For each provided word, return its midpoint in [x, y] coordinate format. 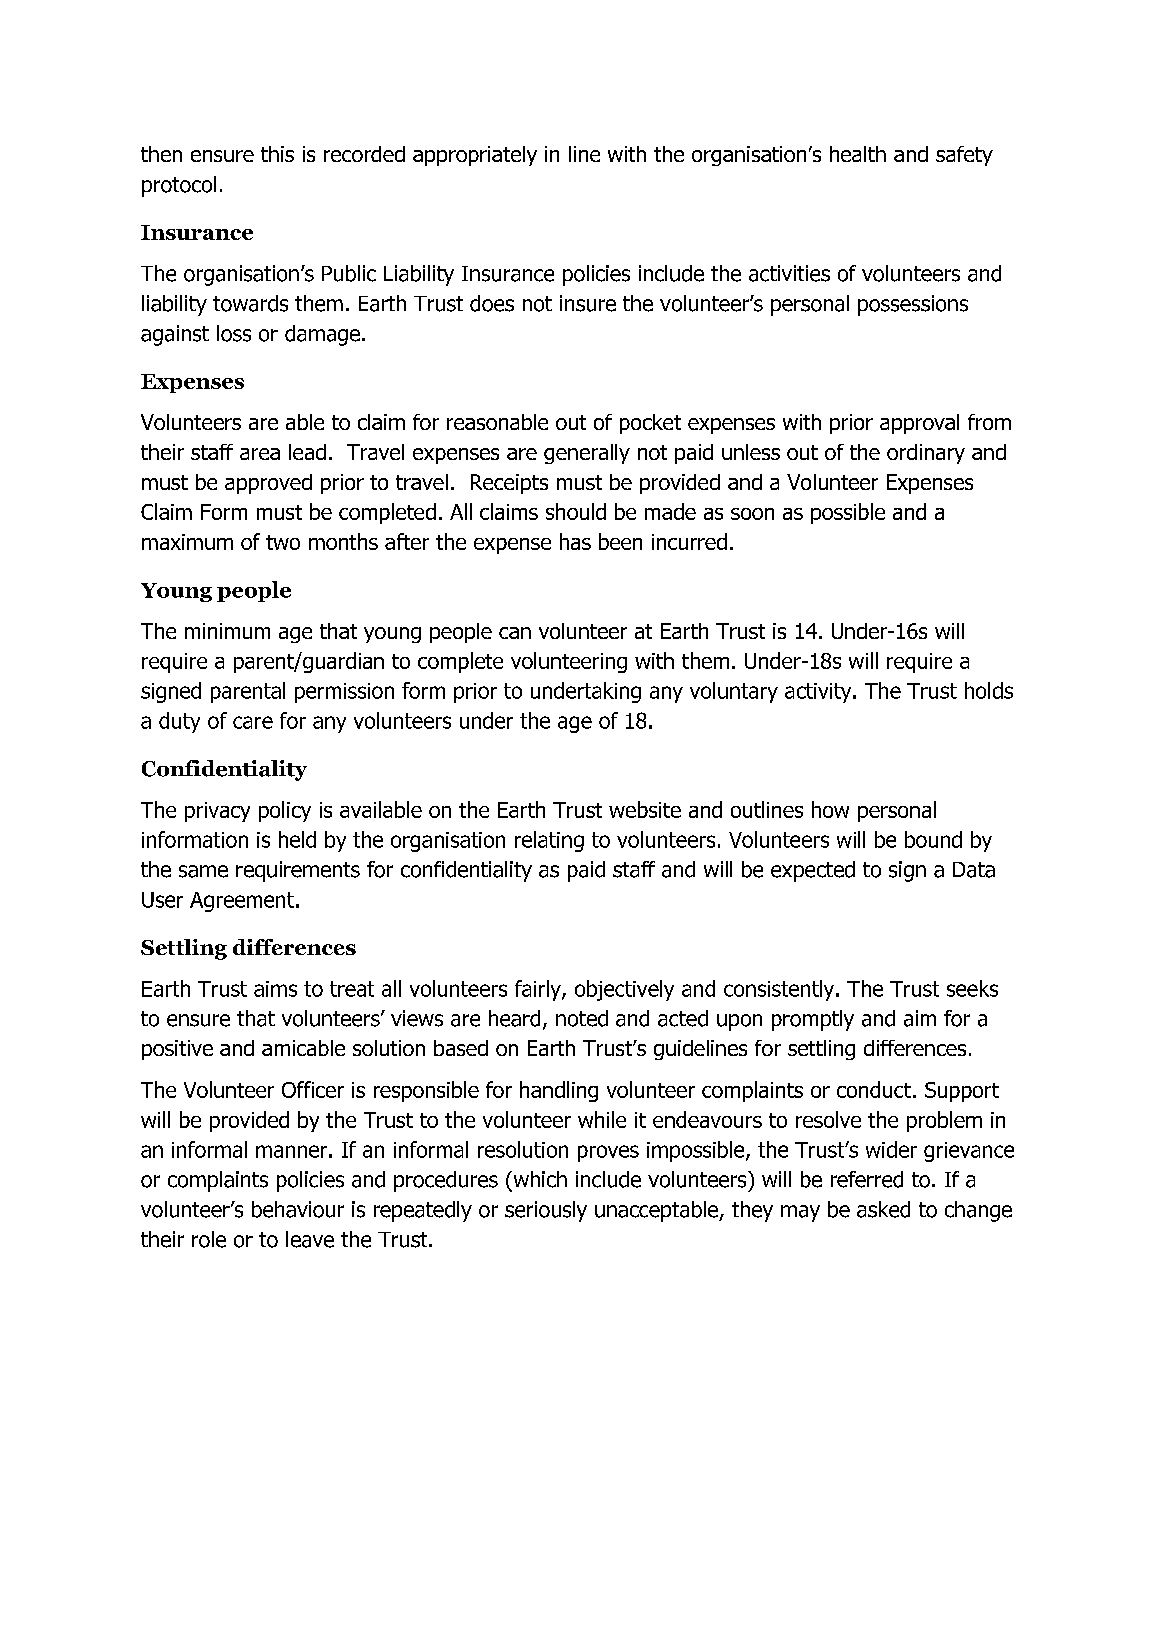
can [515, 633]
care [253, 722]
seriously [546, 1211]
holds [989, 690]
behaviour [298, 1209]
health [858, 154]
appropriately [475, 156]
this [277, 154]
